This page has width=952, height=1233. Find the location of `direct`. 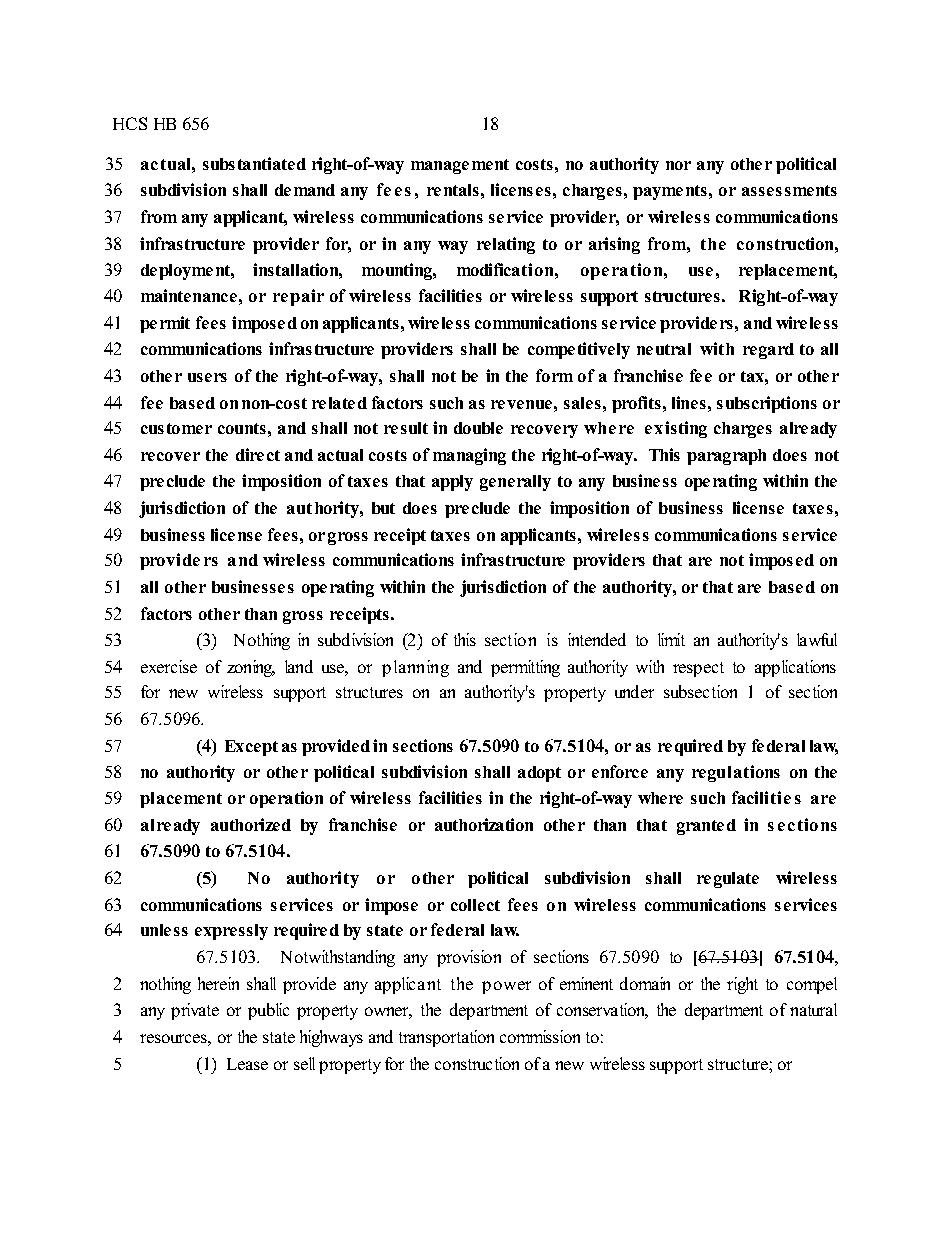

direct is located at coordinates (258, 454).
